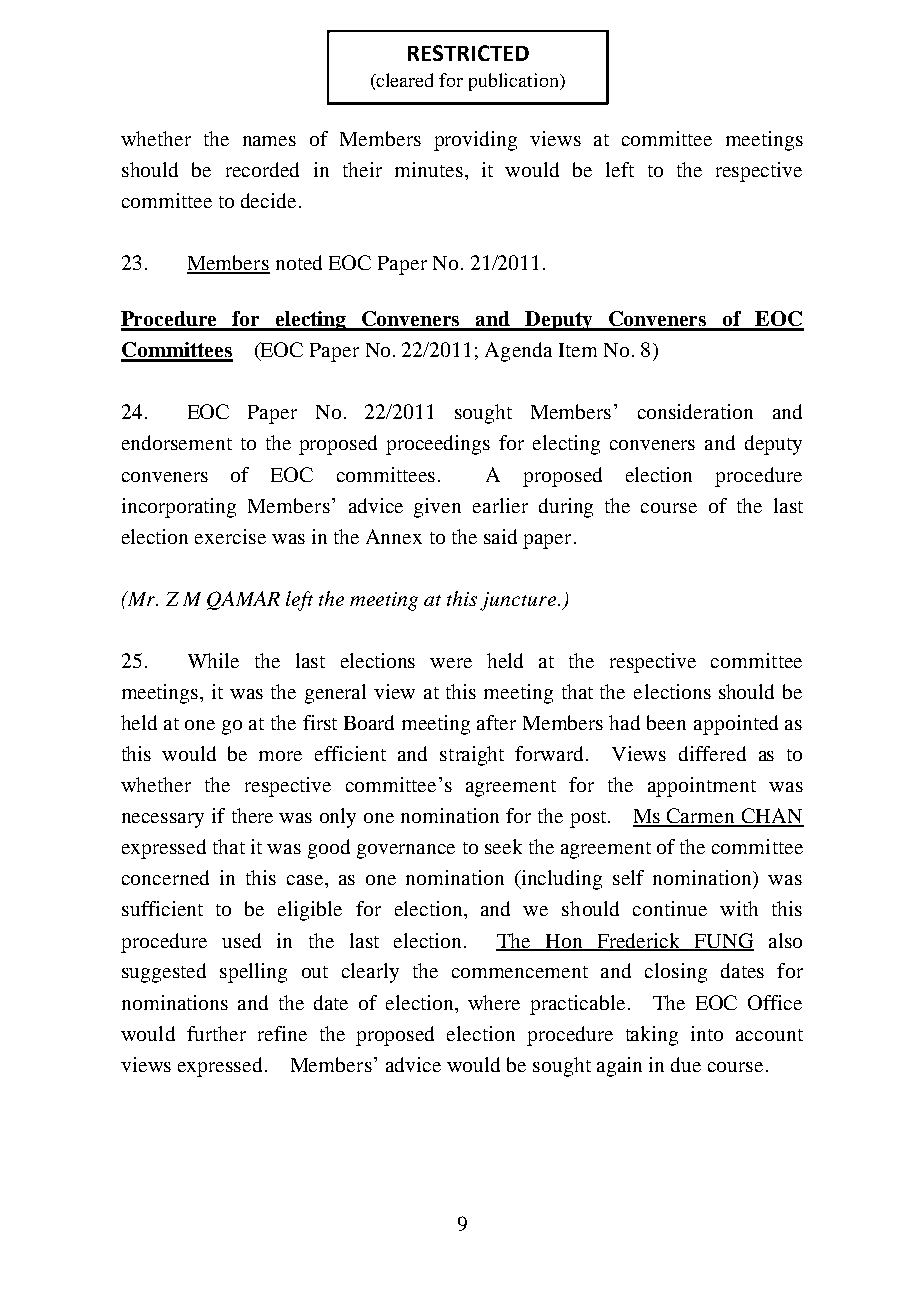 This image has height=1307, width=924. Describe the element at coordinates (438, 445) in the image. I see `proceedings` at that location.
